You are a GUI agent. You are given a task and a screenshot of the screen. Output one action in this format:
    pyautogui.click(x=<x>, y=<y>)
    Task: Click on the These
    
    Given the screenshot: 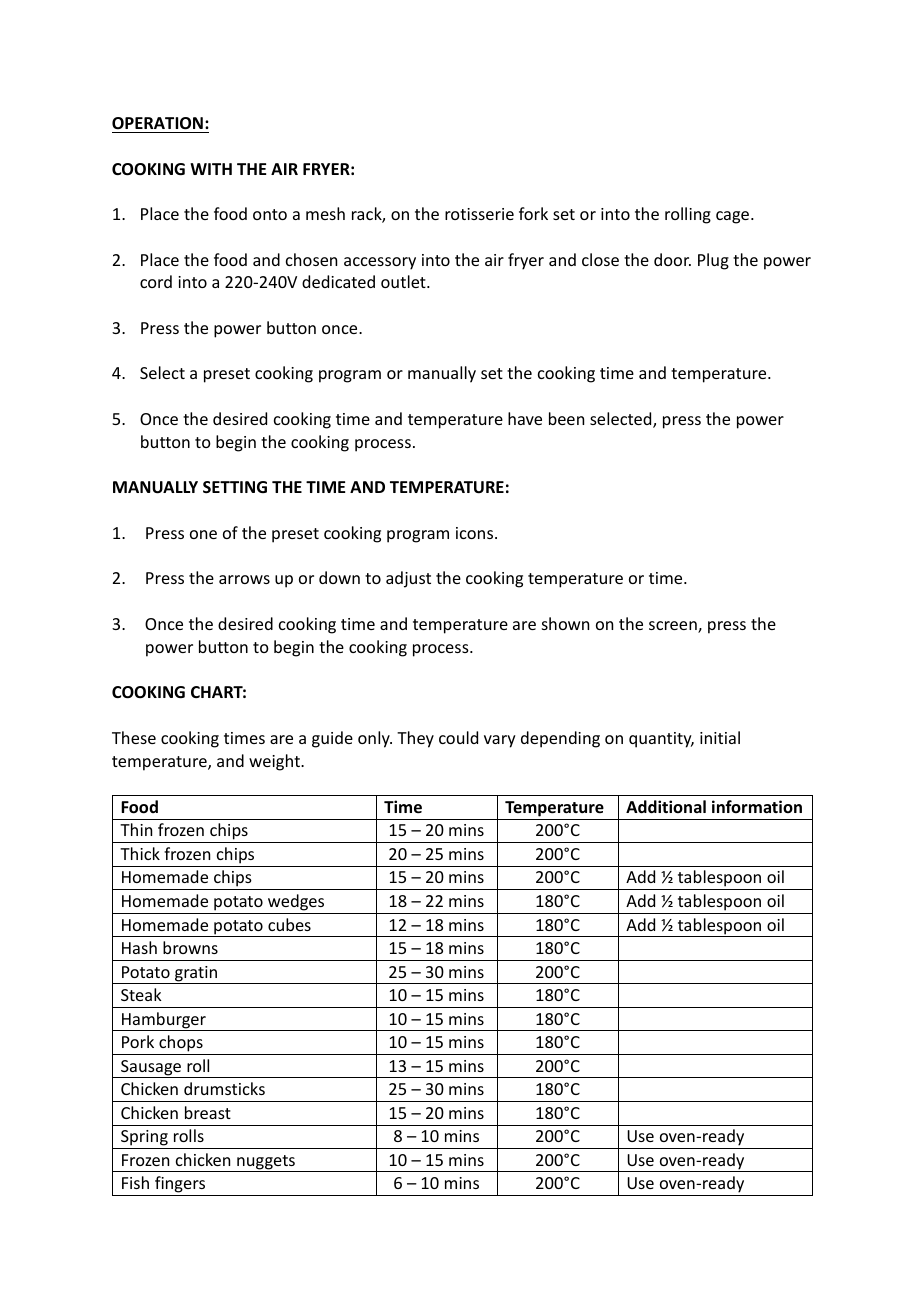 What is the action you would take?
    pyautogui.click(x=134, y=737)
